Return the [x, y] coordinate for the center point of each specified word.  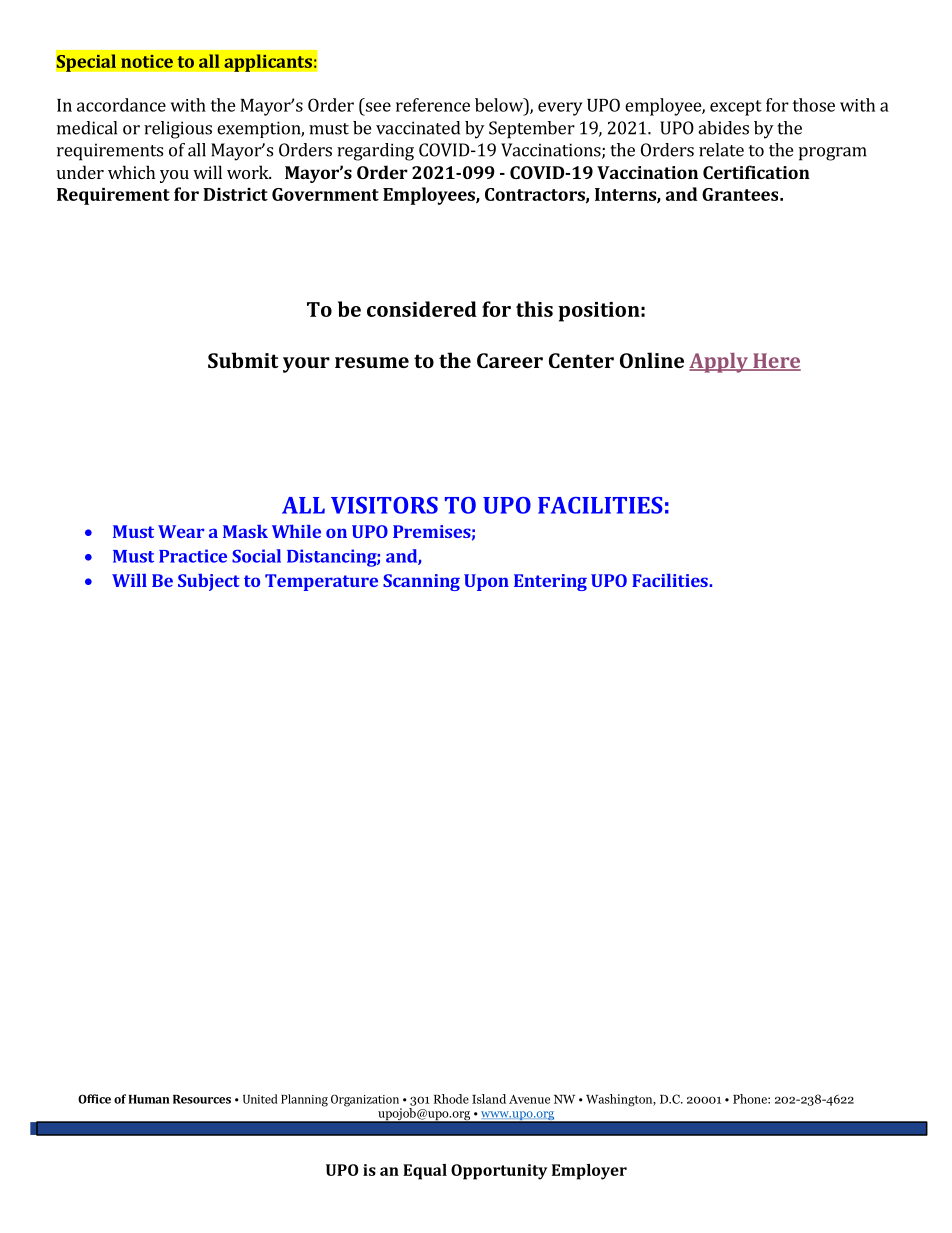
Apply [719, 363]
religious [178, 130]
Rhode [451, 1099]
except [736, 108]
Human [149, 1099]
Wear [181, 531]
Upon [486, 582]
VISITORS [384, 505]
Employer [589, 1172]
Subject [209, 582]
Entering [550, 582]
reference [433, 105]
